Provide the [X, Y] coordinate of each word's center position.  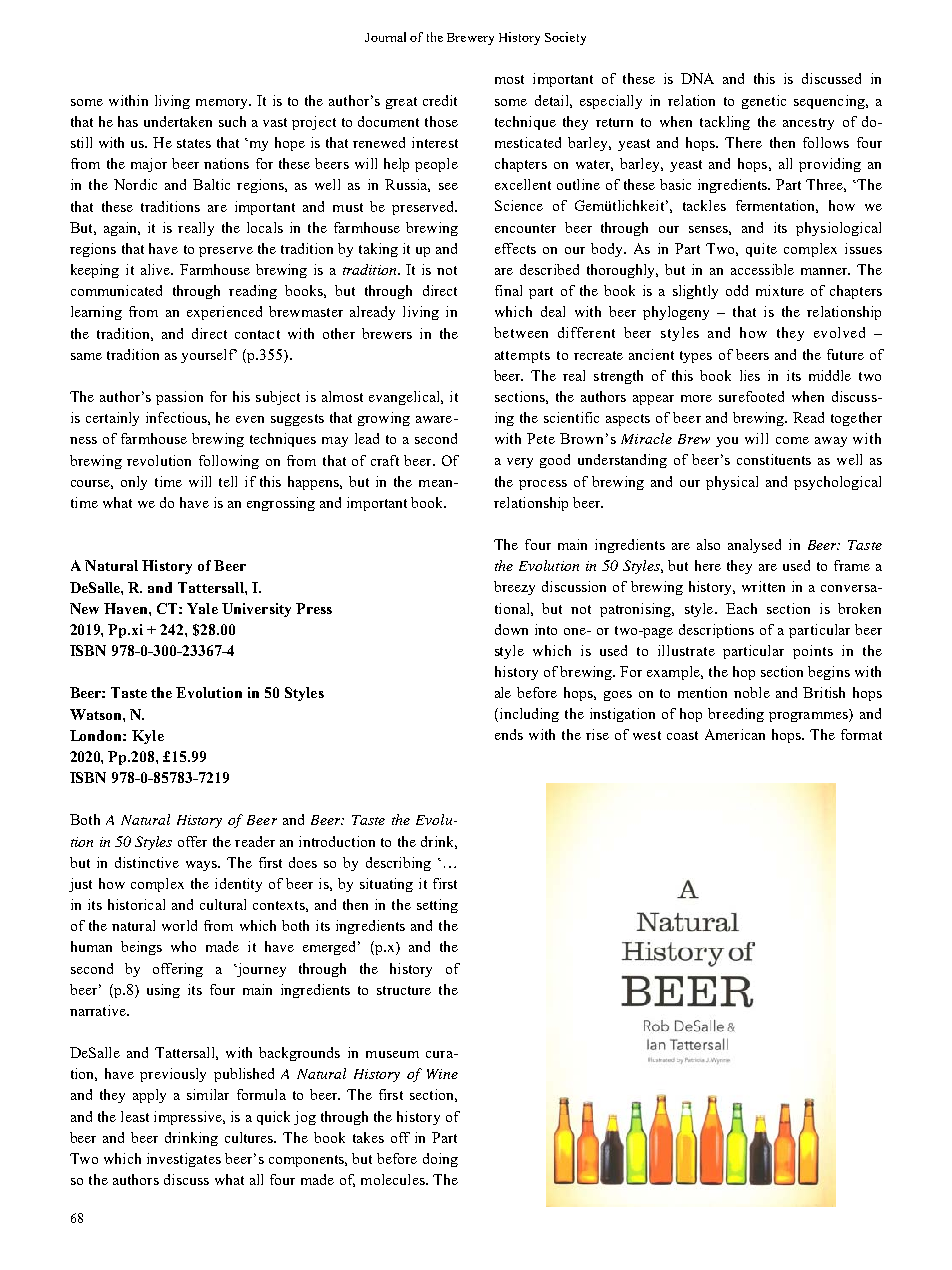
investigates [184, 1160]
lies [750, 375]
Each [741, 608]
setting [437, 906]
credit [440, 100]
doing [440, 1160]
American [735, 734]
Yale [202, 608]
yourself [209, 356]
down [511, 629]
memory [223, 104]
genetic [764, 102]
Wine [442, 1074]
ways [203, 866]
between [521, 332]
